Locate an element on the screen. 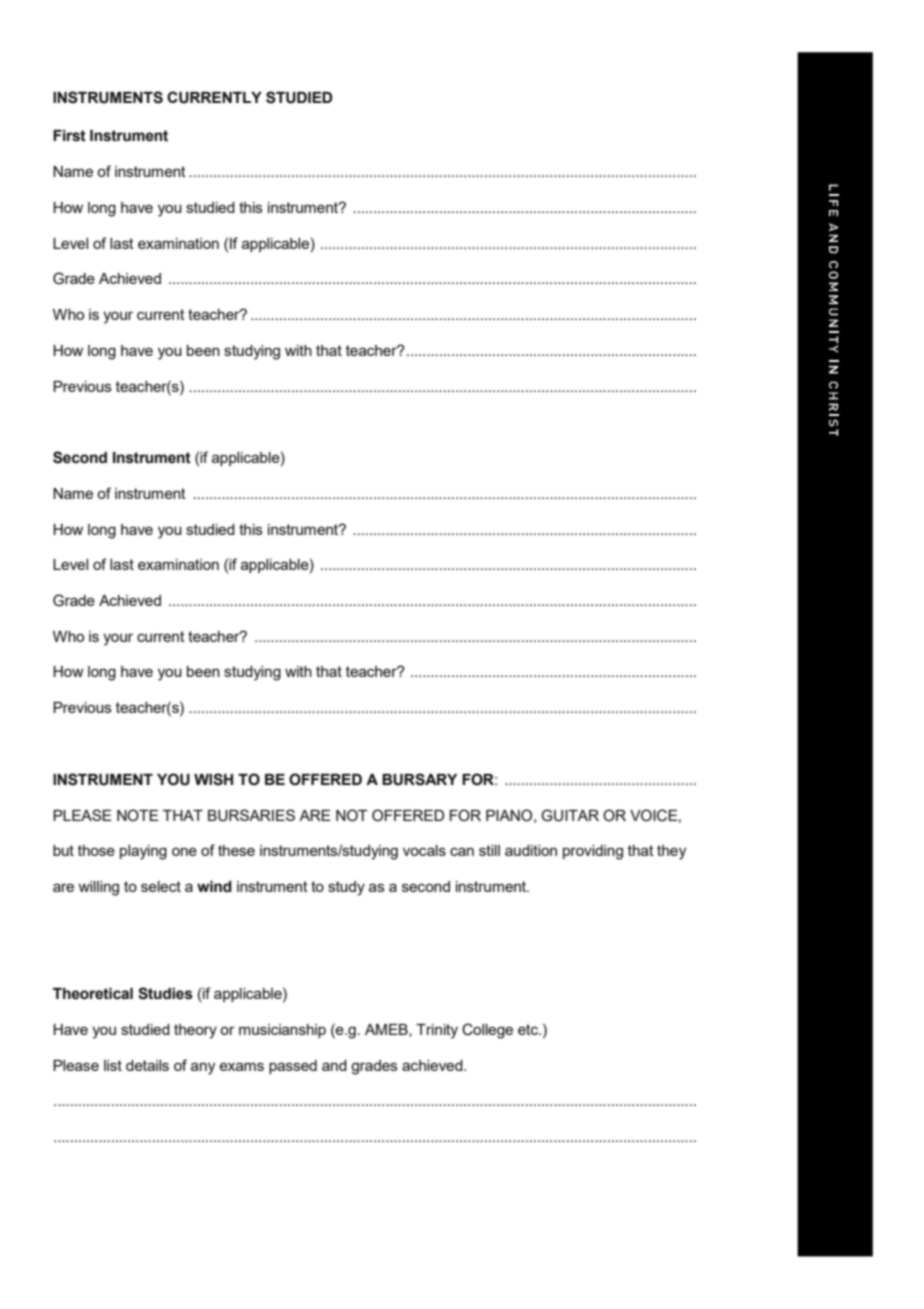 This screenshot has height=1309, width=924. NOTE is located at coordinates (138, 815).
